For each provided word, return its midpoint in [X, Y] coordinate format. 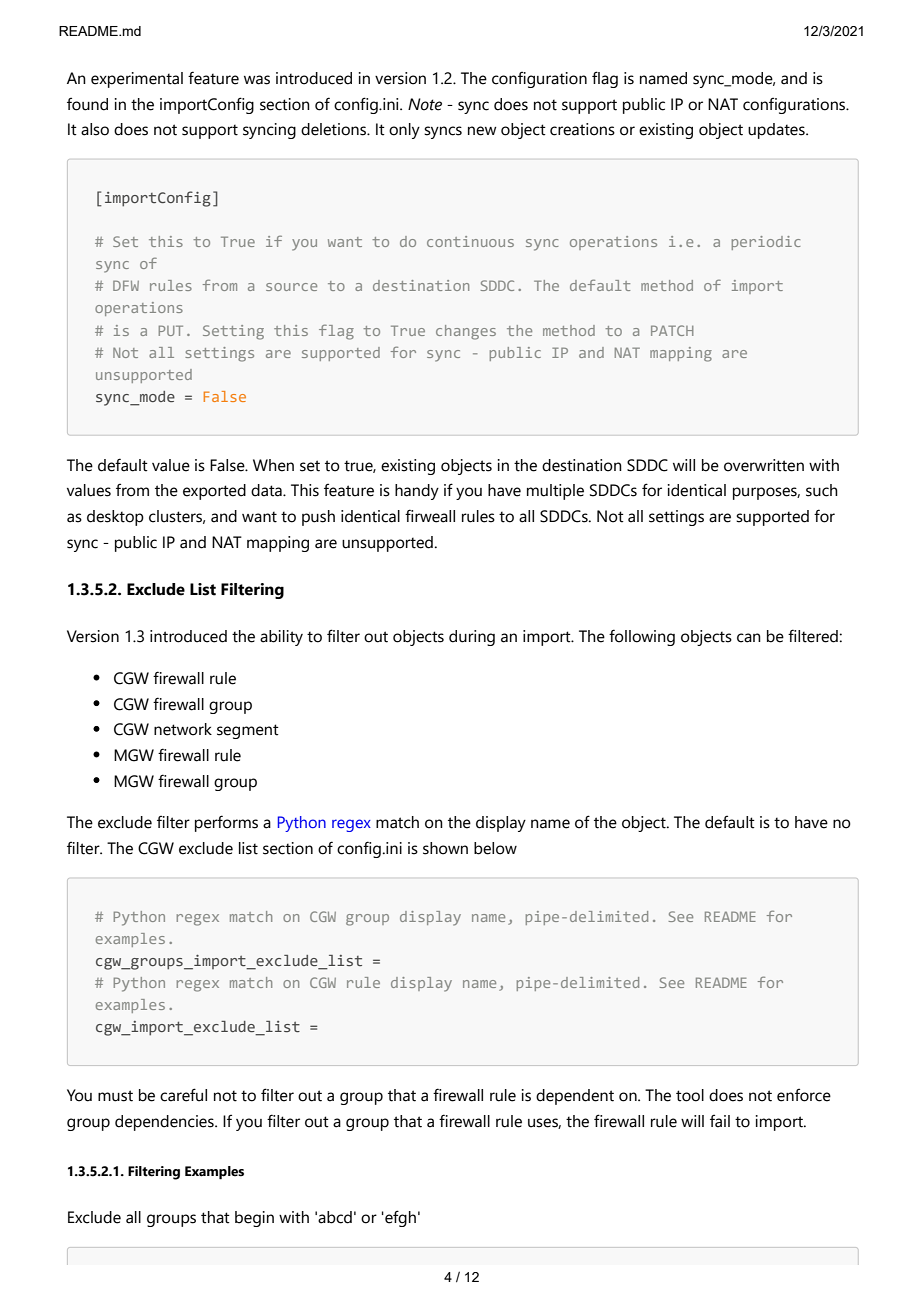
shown [445, 848]
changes [466, 332]
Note [425, 104]
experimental [137, 80]
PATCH [672, 330]
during [472, 638]
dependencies [165, 1123]
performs [226, 823]
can [749, 638]
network [183, 729]
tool [690, 1095]
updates [777, 131]
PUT [171, 330]
